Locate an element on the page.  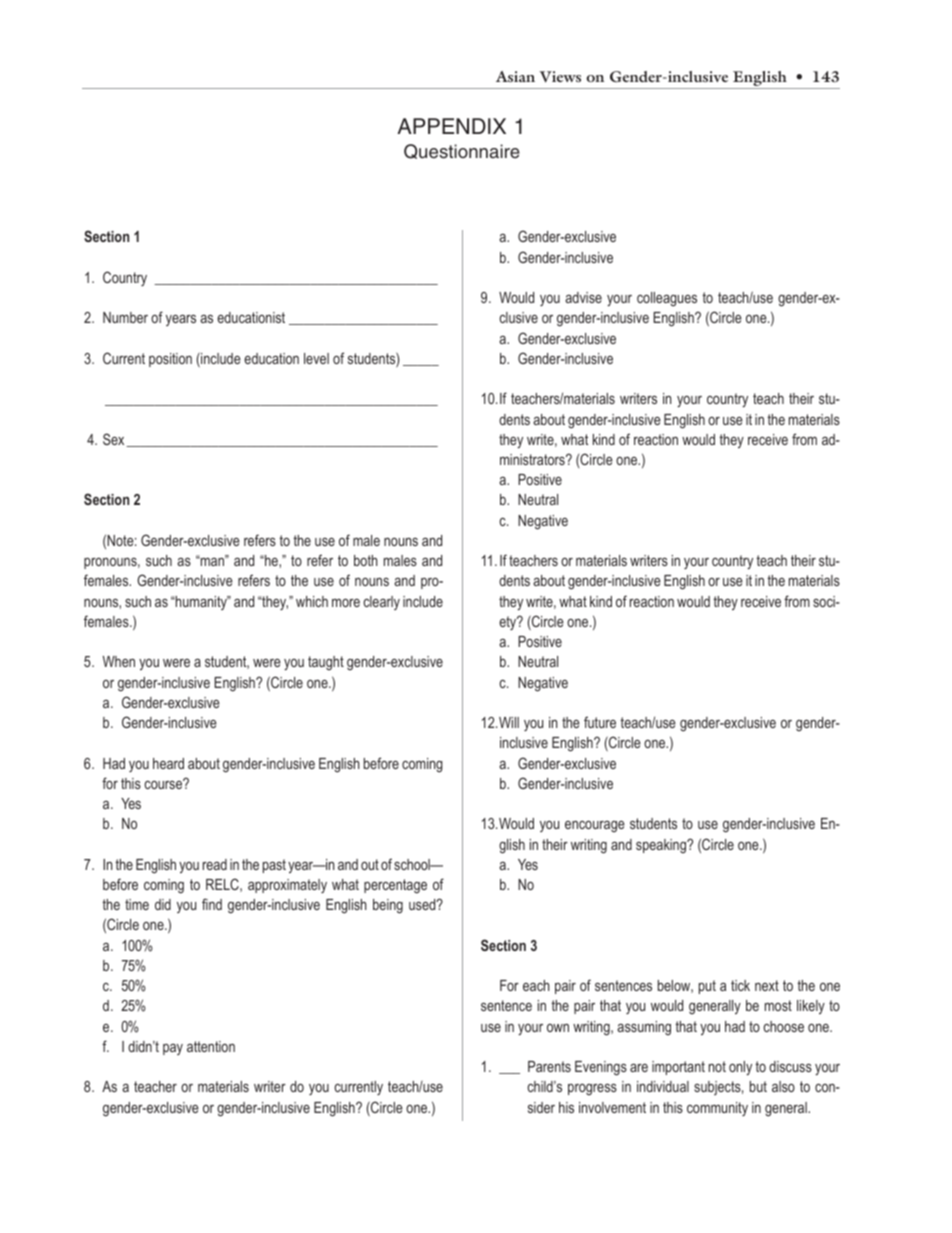
future is located at coordinates (600, 722).
